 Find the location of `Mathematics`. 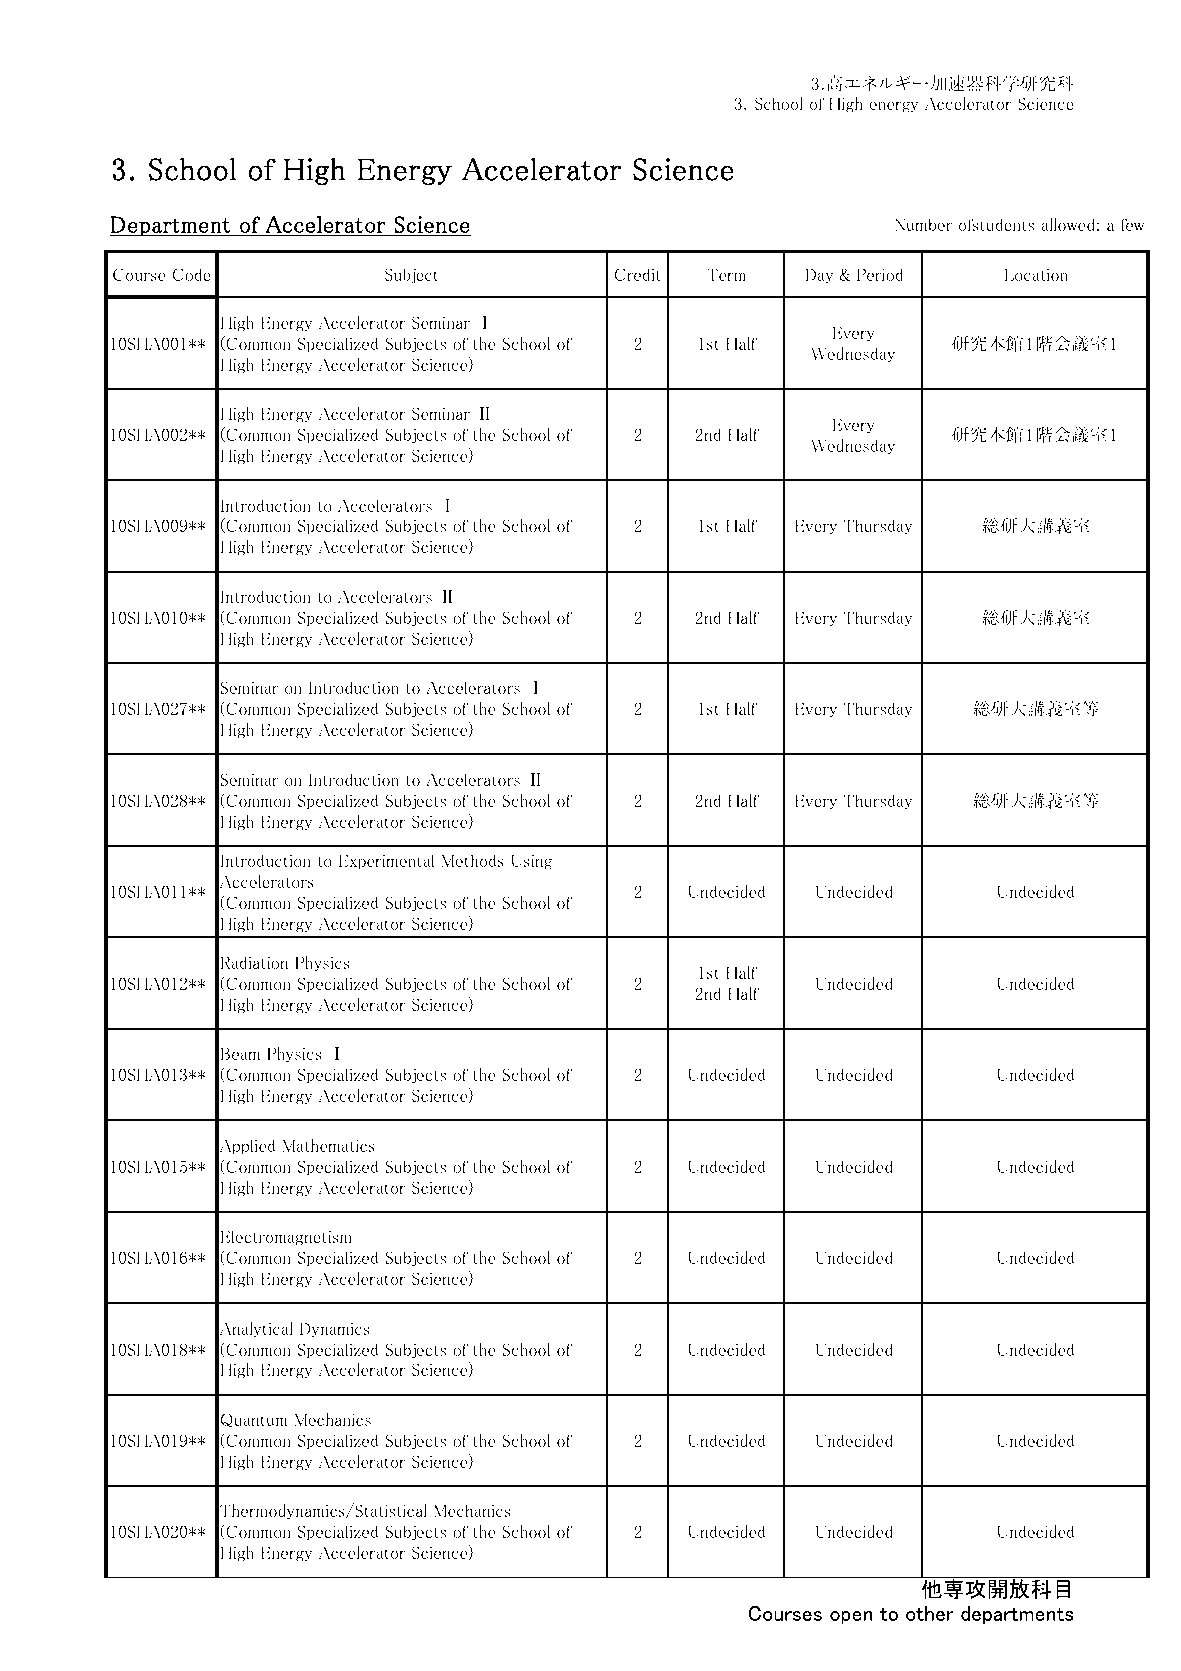

Mathematics is located at coordinates (328, 1145).
